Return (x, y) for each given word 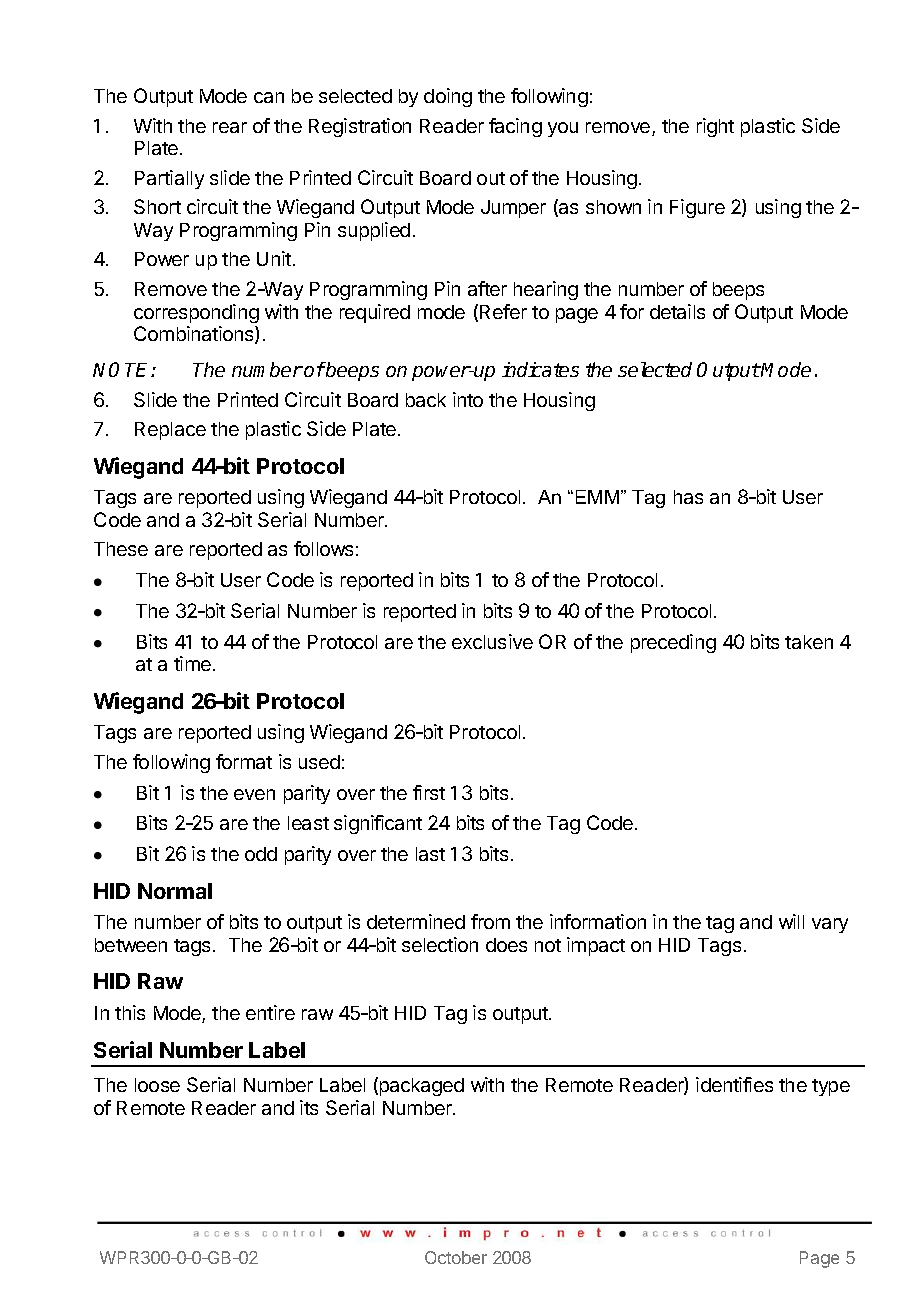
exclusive (492, 641)
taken (809, 642)
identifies (734, 1084)
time (192, 663)
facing (515, 127)
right (715, 127)
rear (230, 127)
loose (157, 1085)
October (456, 1257)
